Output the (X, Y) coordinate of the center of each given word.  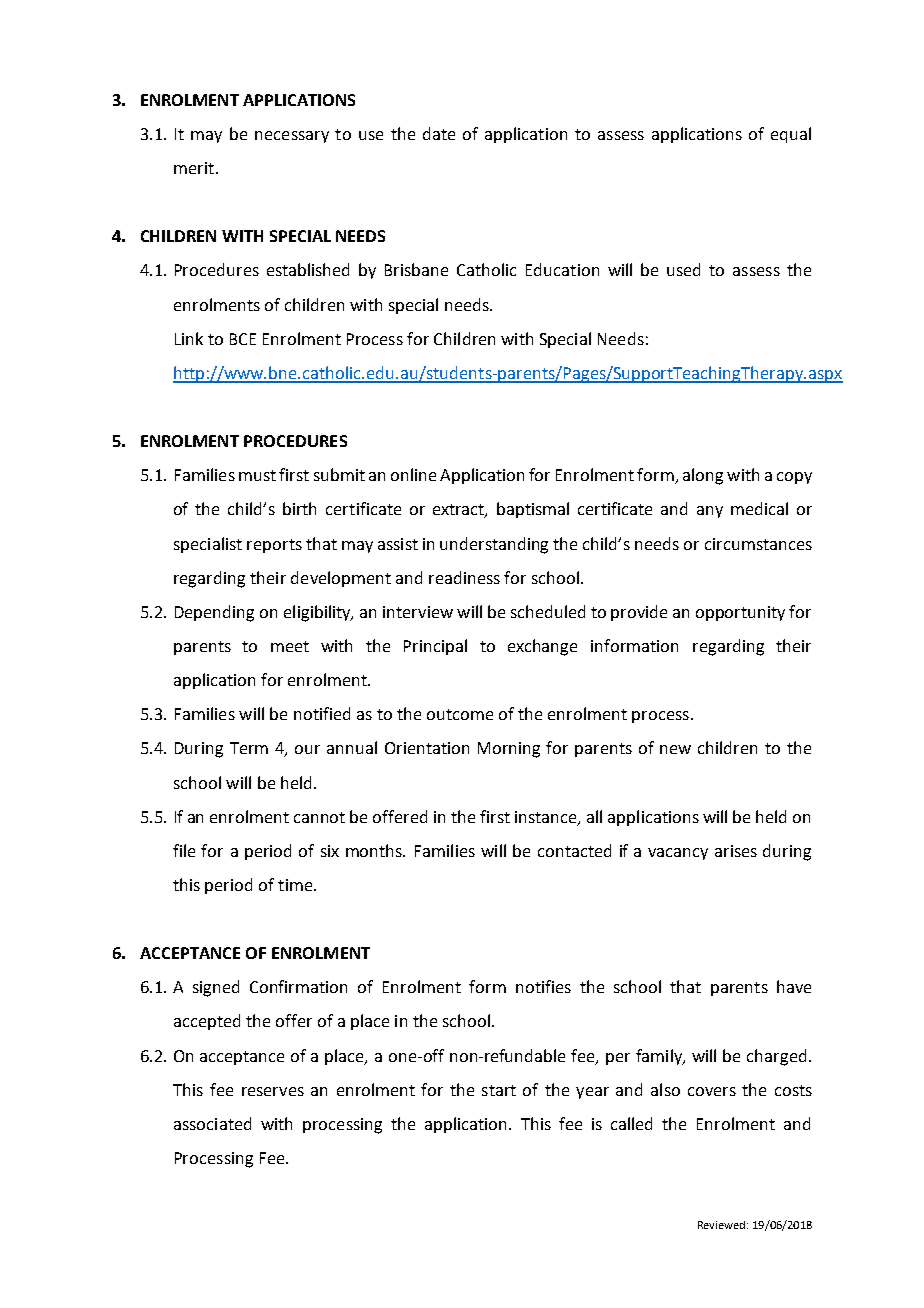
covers (712, 1091)
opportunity (740, 613)
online (413, 474)
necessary (292, 137)
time (296, 885)
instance (547, 818)
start (499, 1090)
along (703, 476)
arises (736, 851)
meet (290, 646)
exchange (542, 647)
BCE (243, 339)
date (439, 133)
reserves (273, 1091)
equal (791, 135)
